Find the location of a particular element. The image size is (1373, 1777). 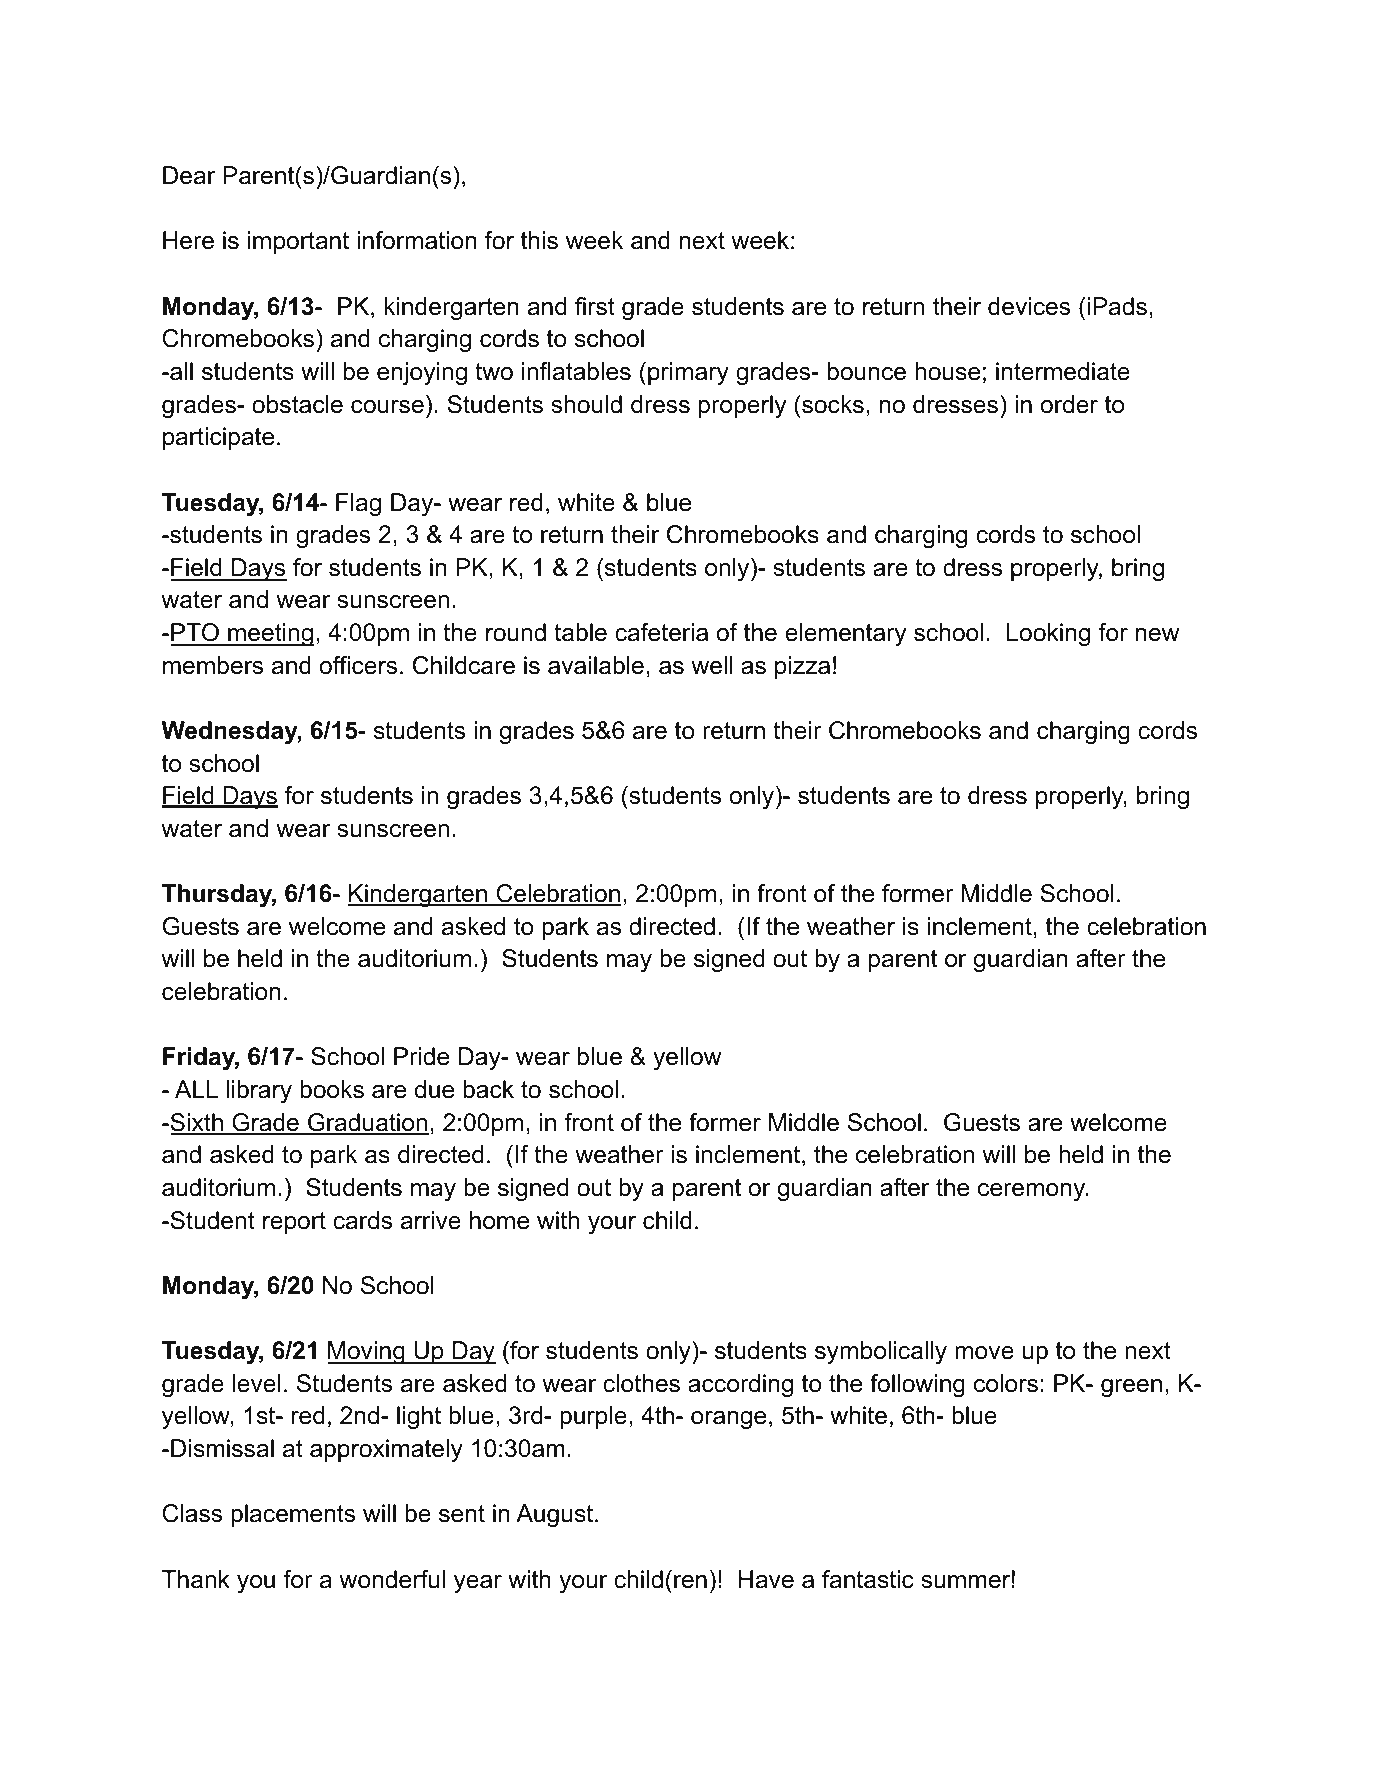

important is located at coordinates (298, 242).
